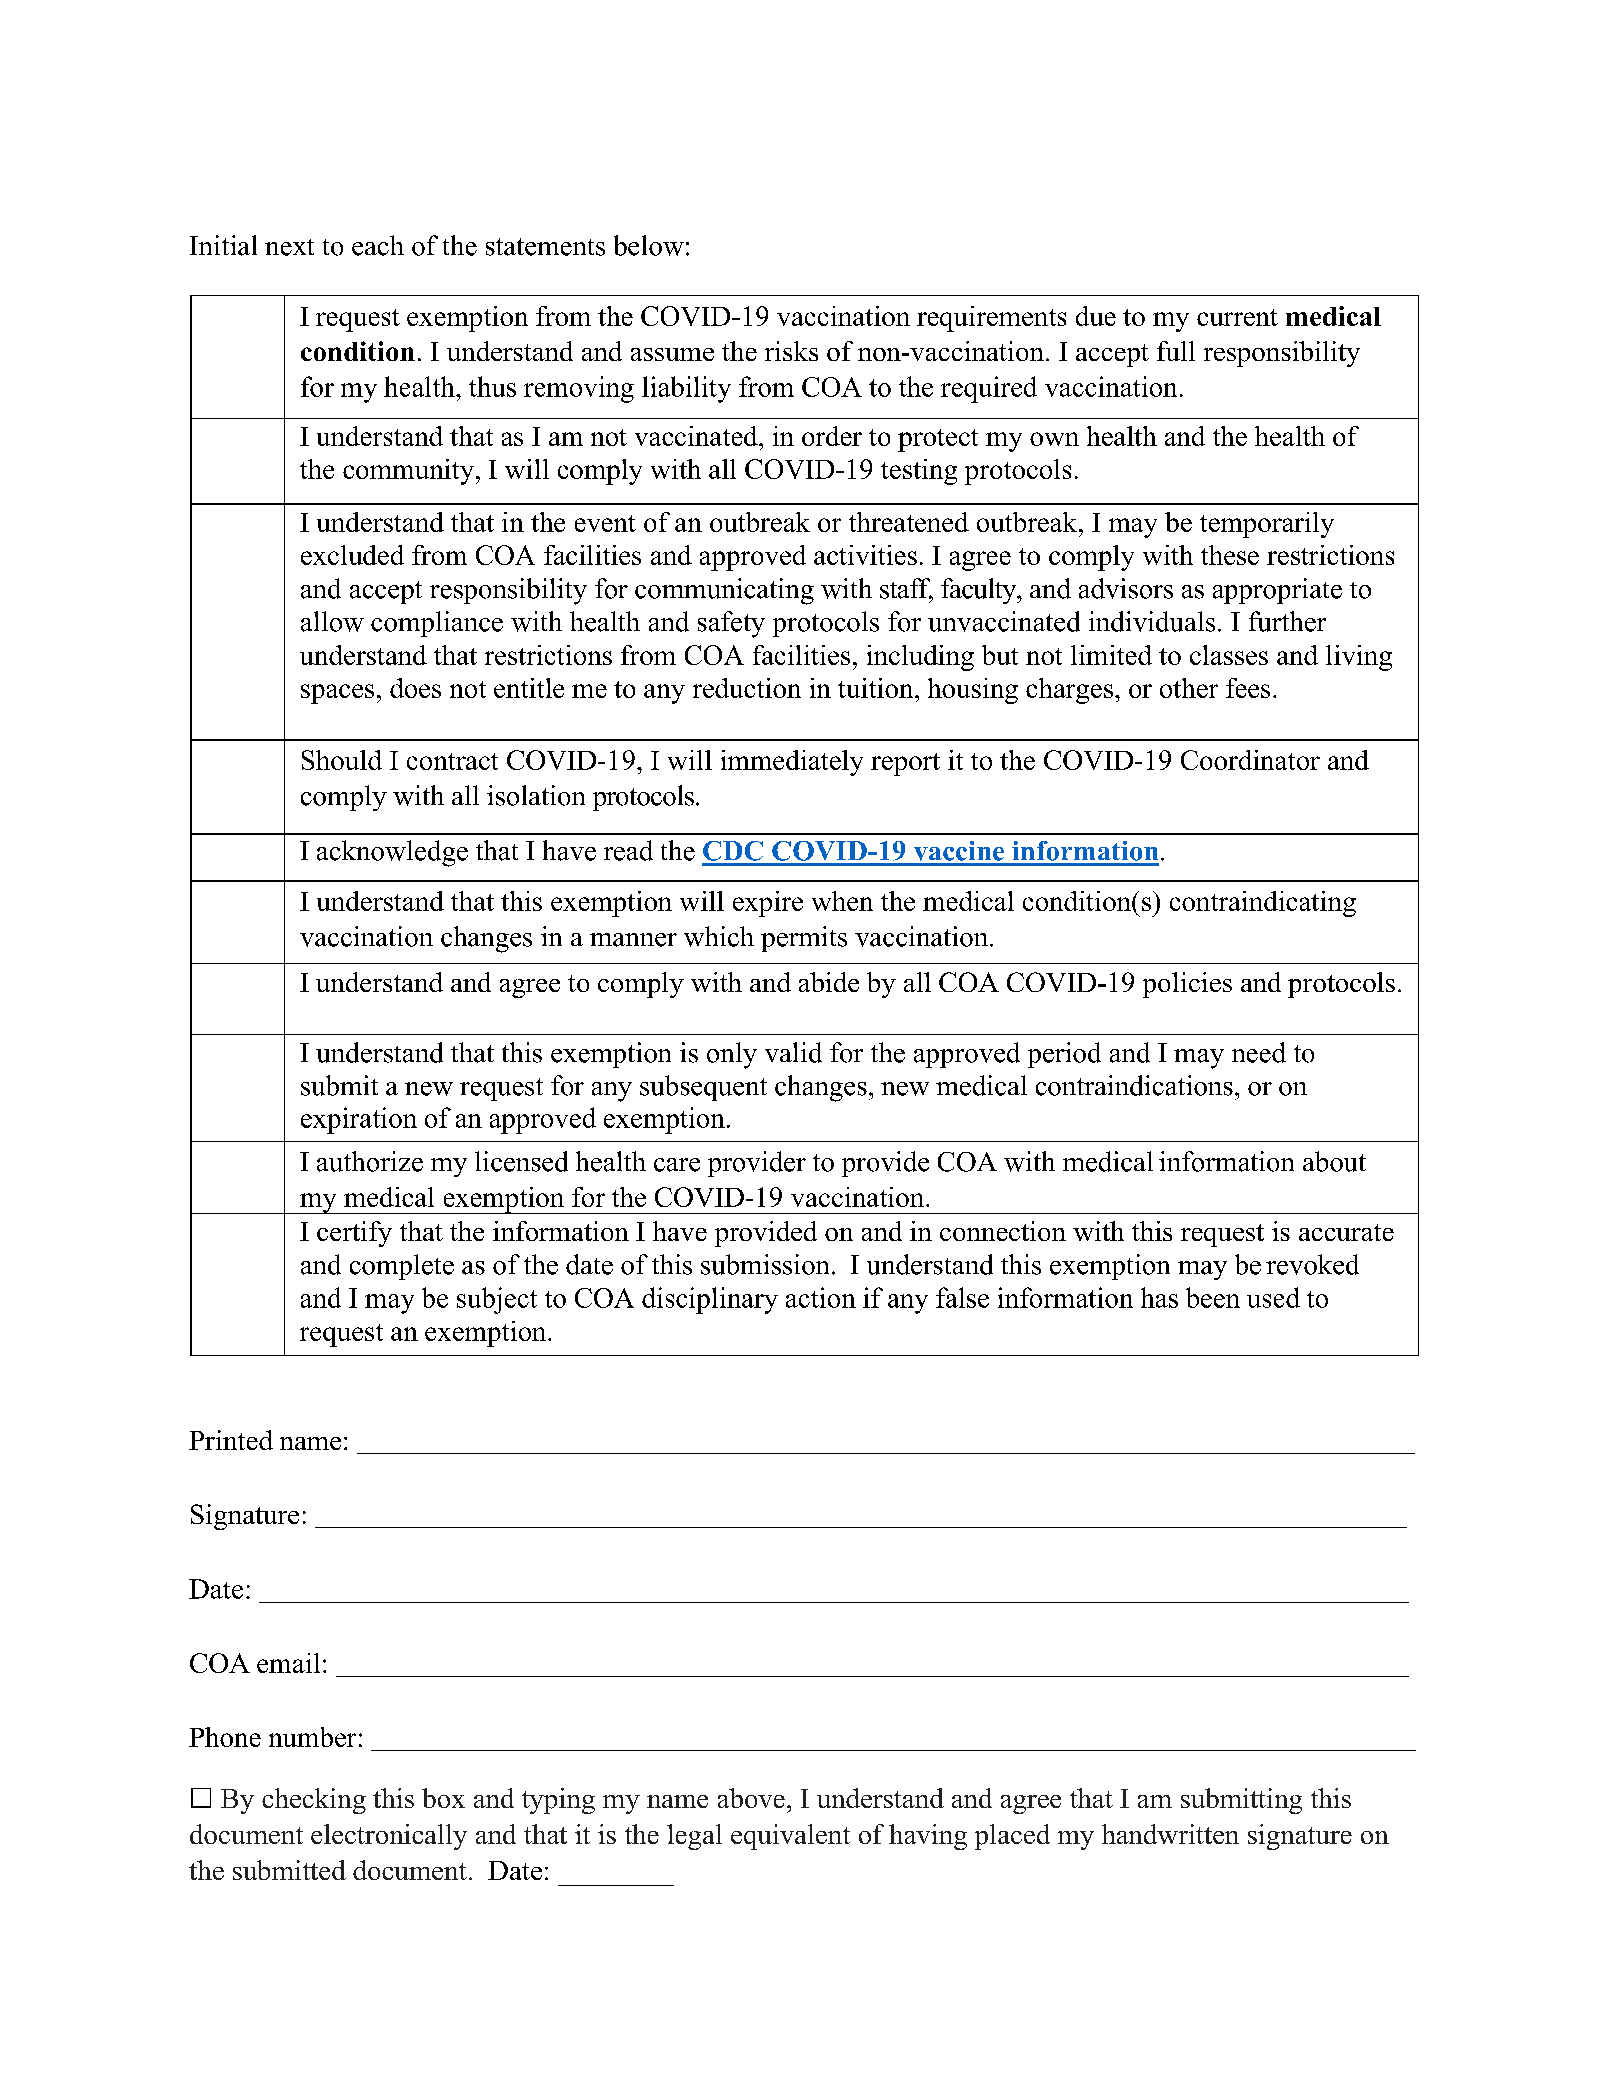  I want to click on above, so click(751, 1798).
